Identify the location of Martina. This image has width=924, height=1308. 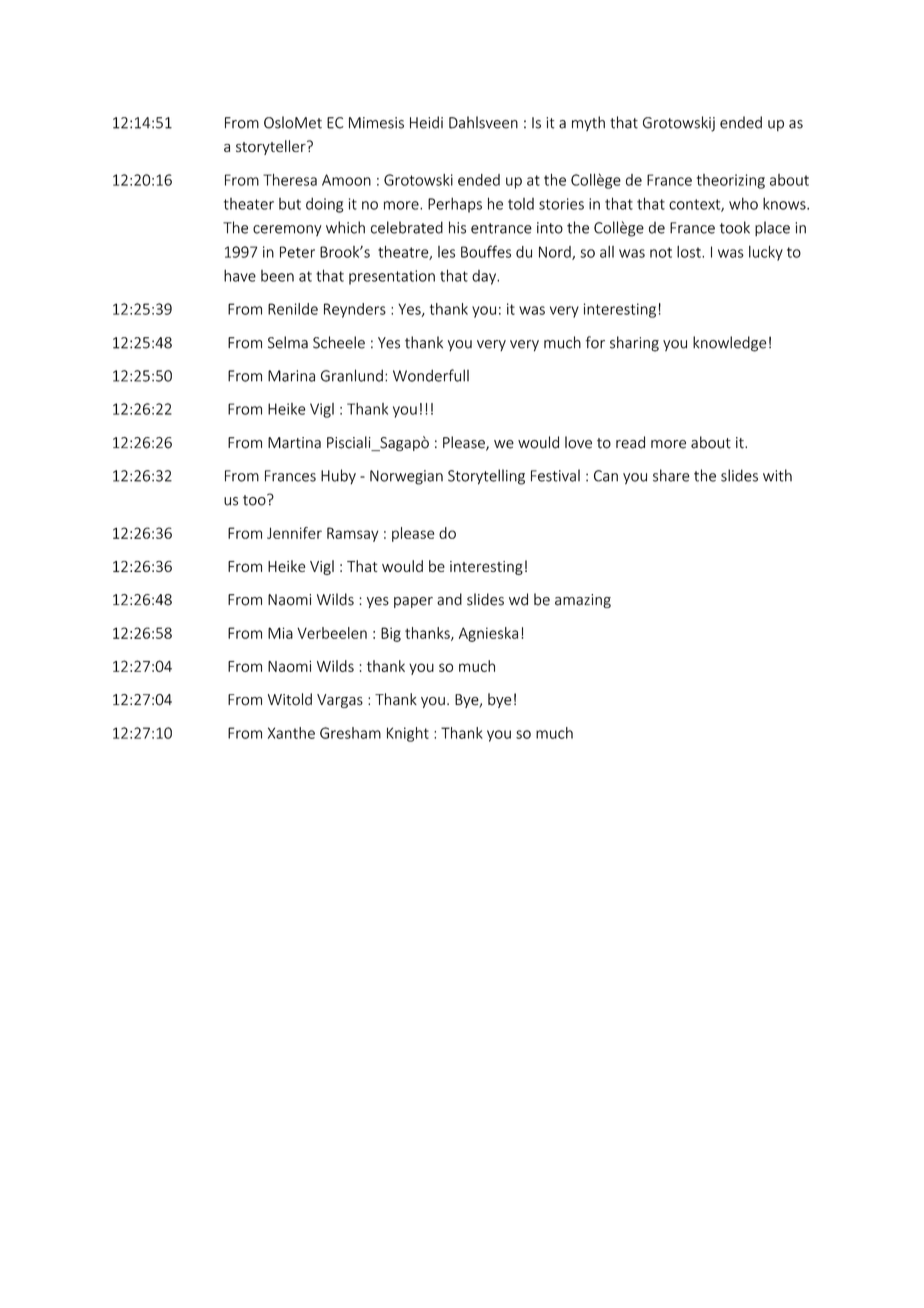
(294, 443).
